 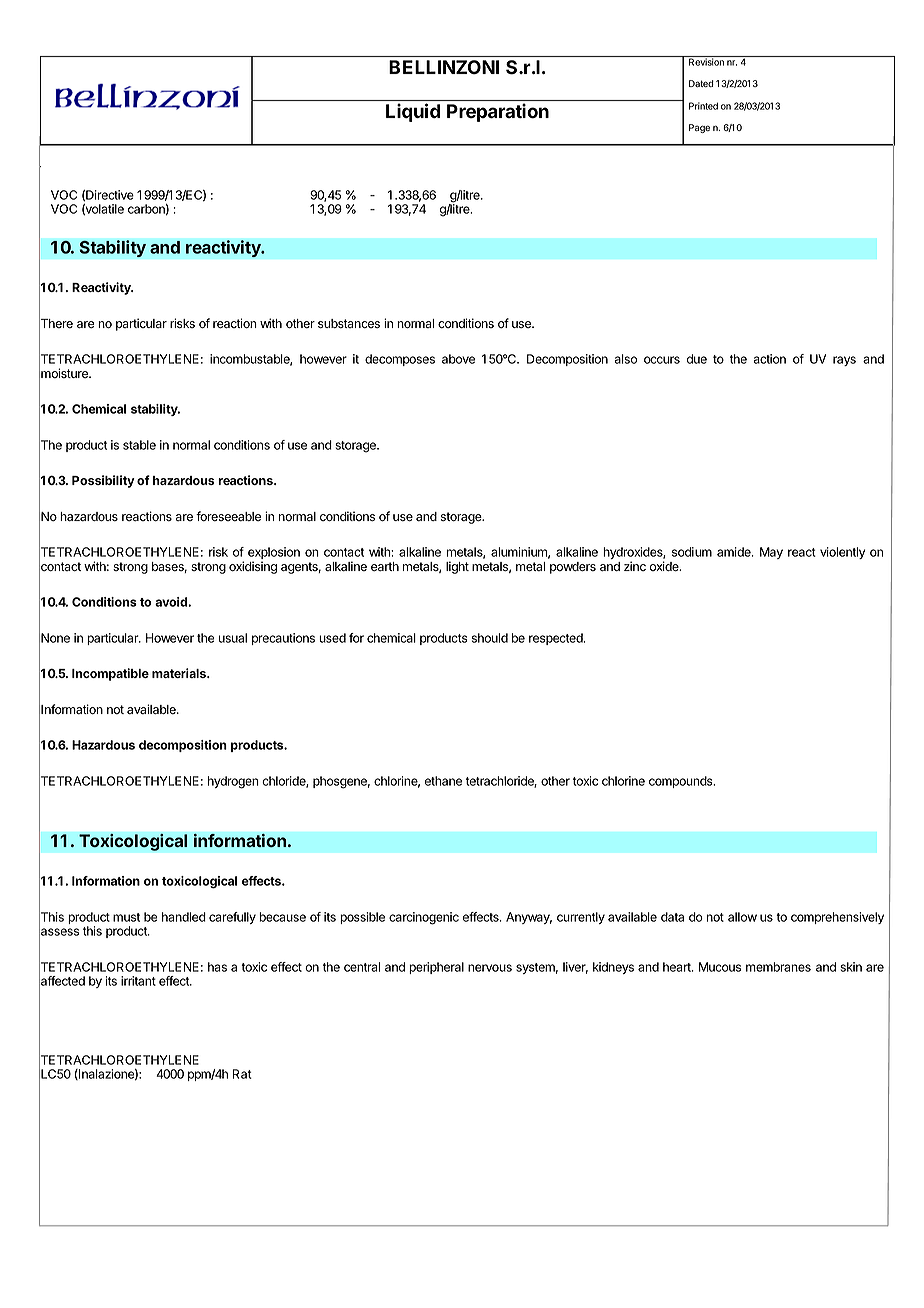 What do you see at coordinates (682, 782) in the screenshot?
I see `compounds` at bounding box center [682, 782].
